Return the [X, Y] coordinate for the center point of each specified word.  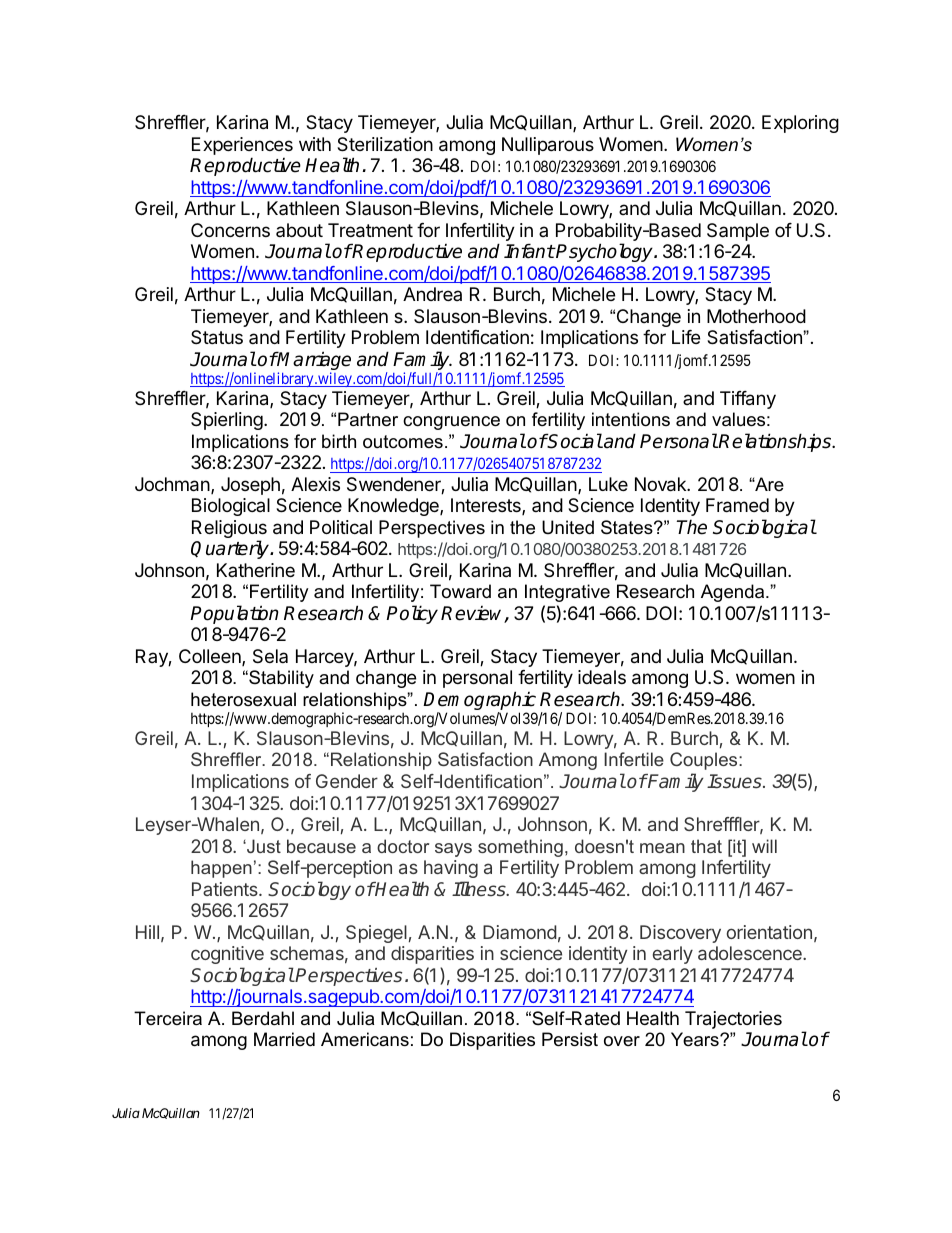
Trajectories [733, 1020]
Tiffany [748, 400]
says [453, 850]
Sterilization [385, 144]
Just [263, 846]
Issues [735, 781]
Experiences [242, 146]
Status [217, 337]
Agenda [734, 593]
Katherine [256, 570]
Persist [570, 1039]
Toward [460, 591]
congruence [451, 423]
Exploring [800, 124]
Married [284, 1039]
